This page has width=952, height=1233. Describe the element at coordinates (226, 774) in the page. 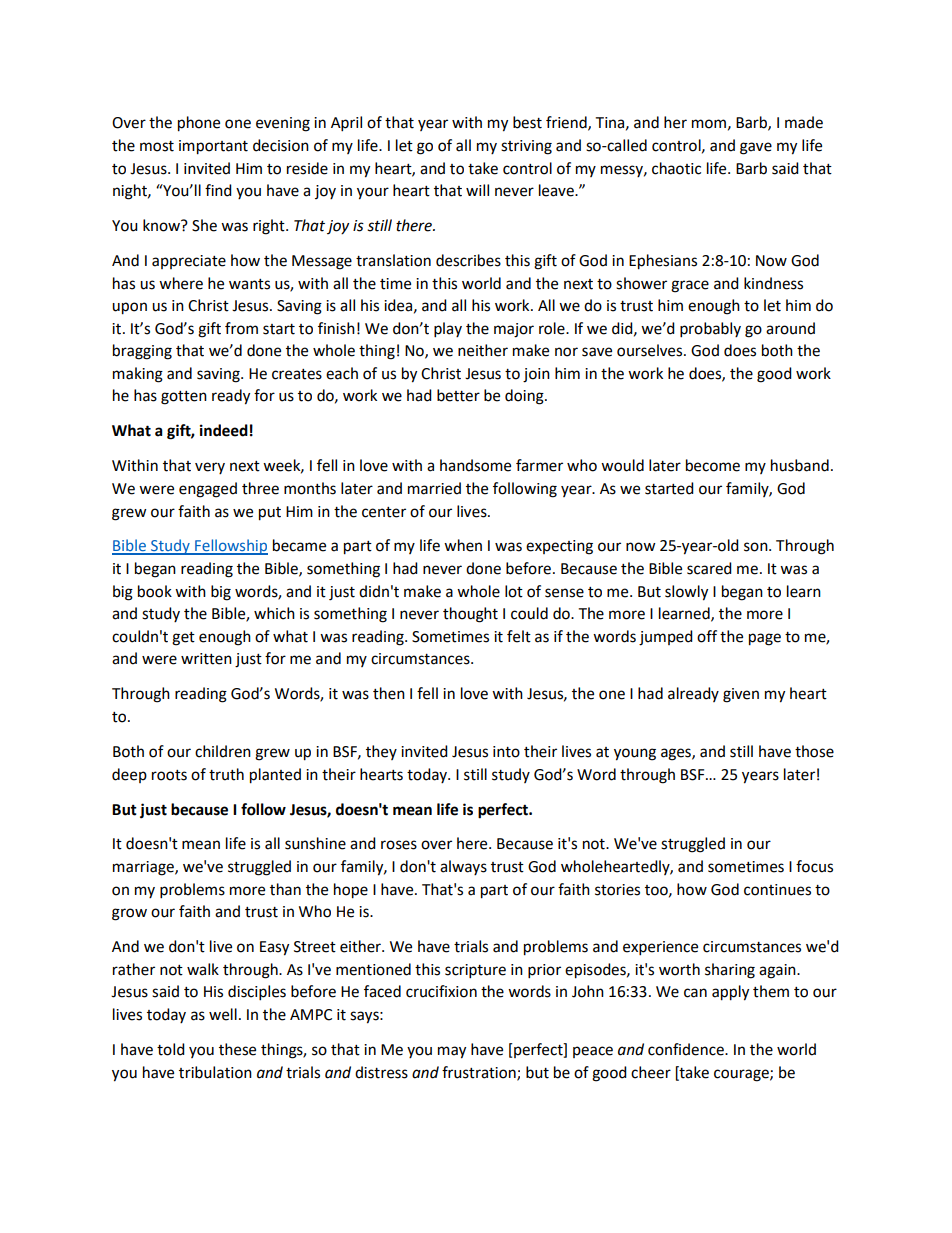

I see `truth` at that location.
